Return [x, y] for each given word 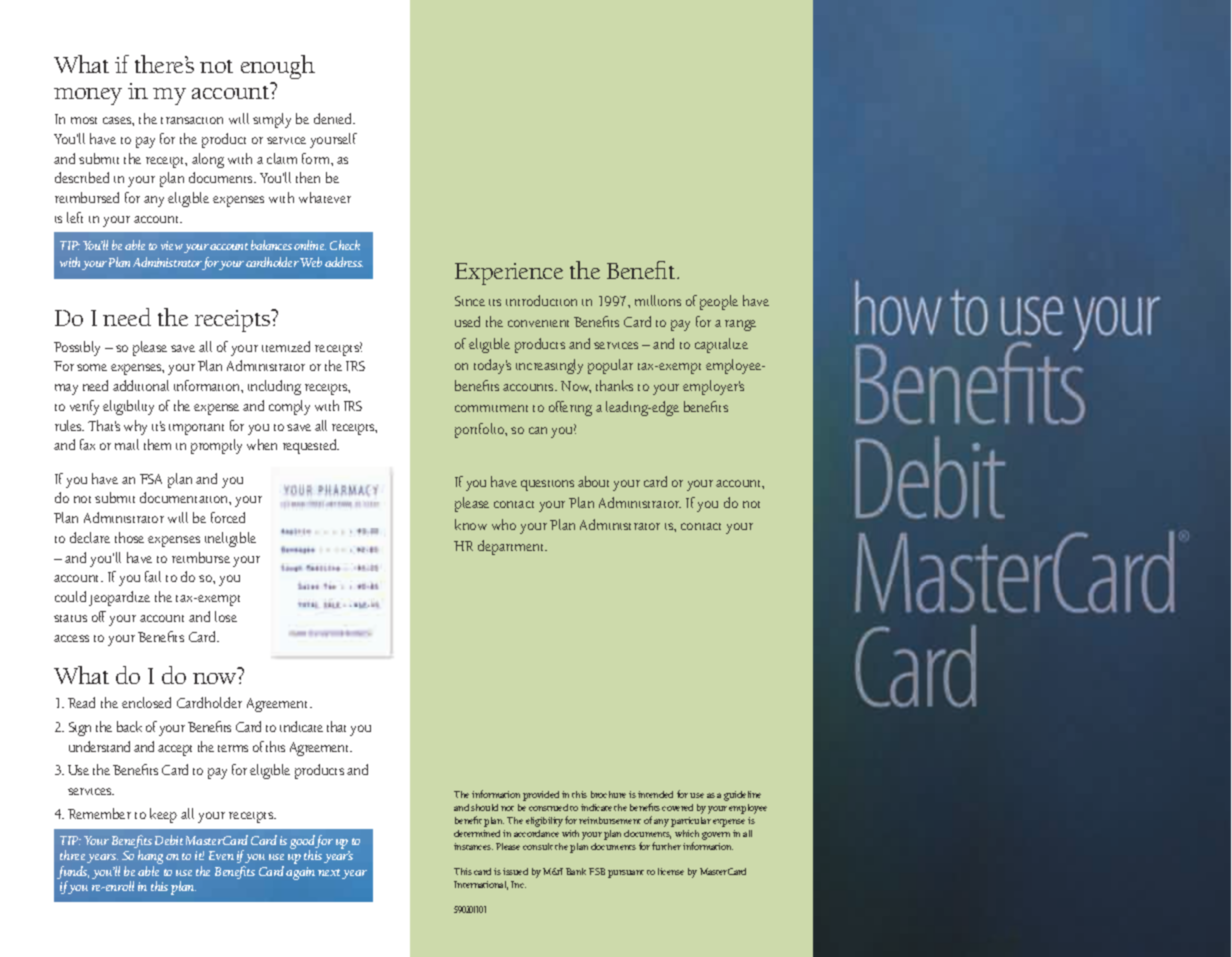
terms [233, 748]
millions [658, 300]
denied [334, 118]
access [71, 638]
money [88, 96]
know [471, 524]
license [671, 871]
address [344, 262]
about [593, 481]
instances [473, 846]
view [172, 245]
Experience [509, 274]
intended [655, 794]
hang [150, 858]
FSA [151, 479]
